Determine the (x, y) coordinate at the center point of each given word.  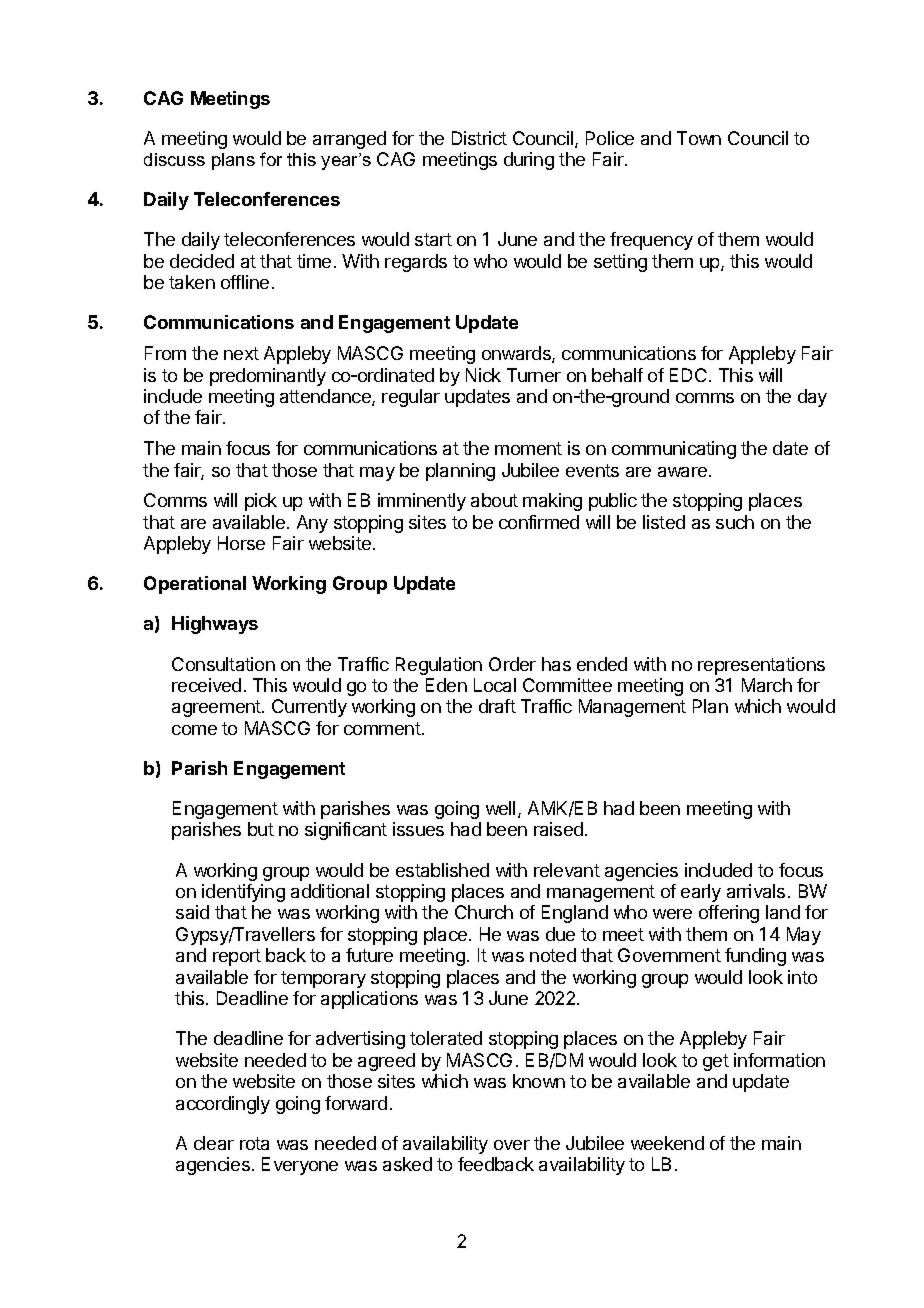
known (539, 1081)
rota (254, 1143)
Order (512, 664)
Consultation (223, 664)
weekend (667, 1143)
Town (699, 138)
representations (761, 666)
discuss (174, 159)
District (479, 138)
